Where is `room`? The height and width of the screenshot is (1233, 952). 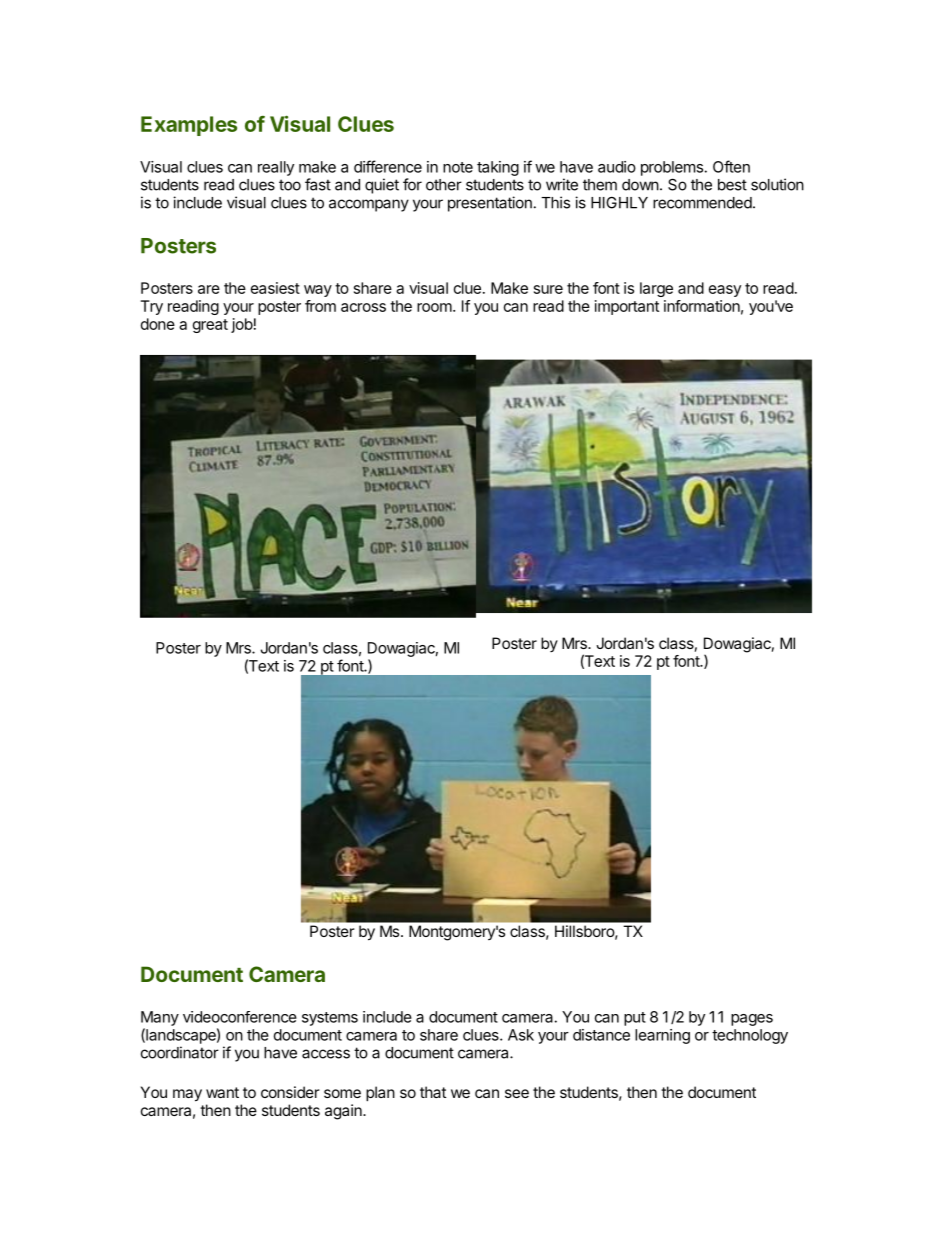 room is located at coordinates (434, 307).
